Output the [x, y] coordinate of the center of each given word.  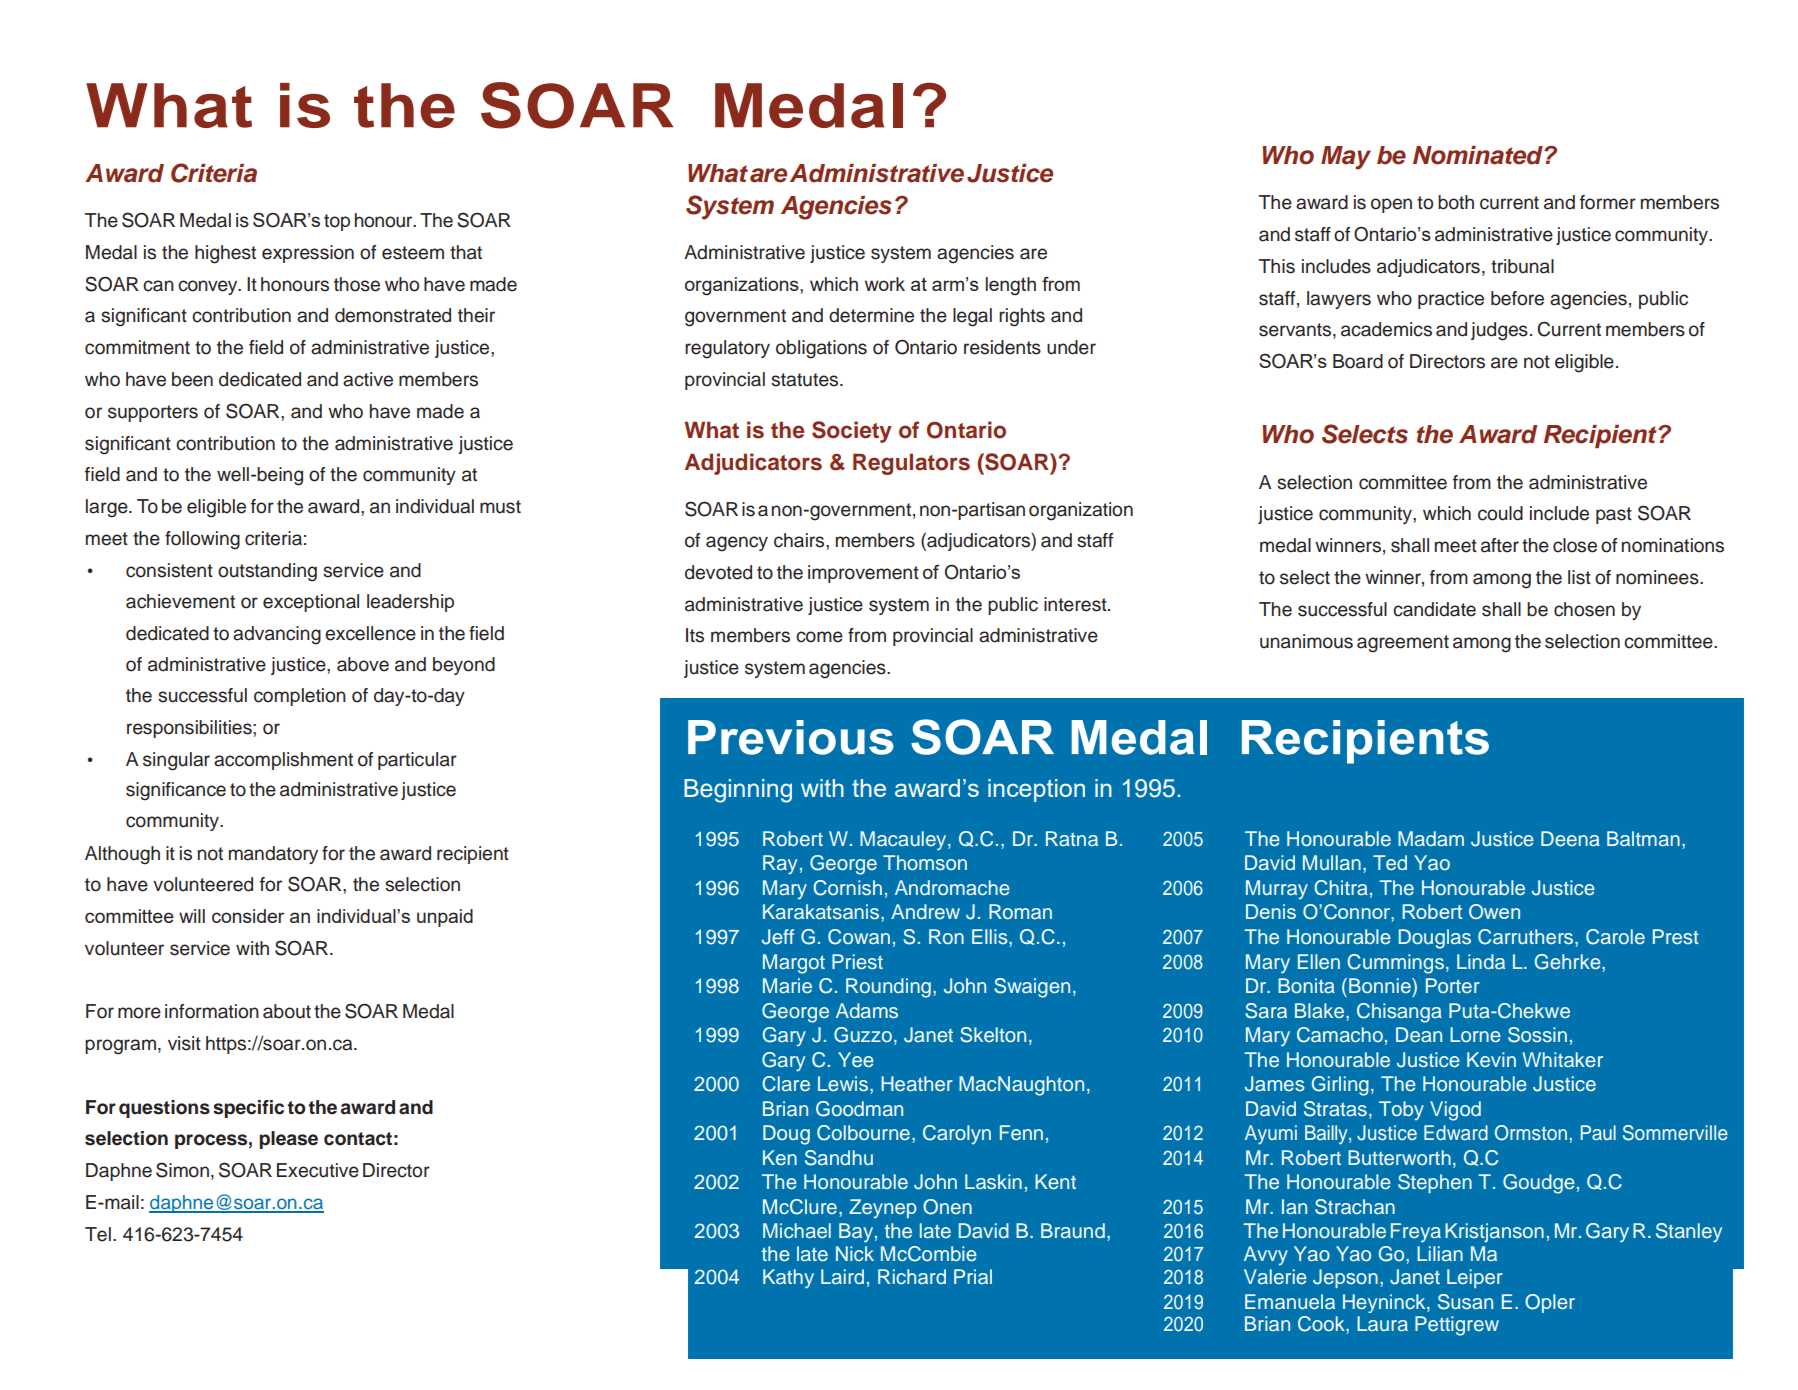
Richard [912, 1276]
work [885, 284]
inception [1036, 790]
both [1456, 202]
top [337, 222]
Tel [98, 1234]
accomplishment [283, 761]
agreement [1403, 644]
